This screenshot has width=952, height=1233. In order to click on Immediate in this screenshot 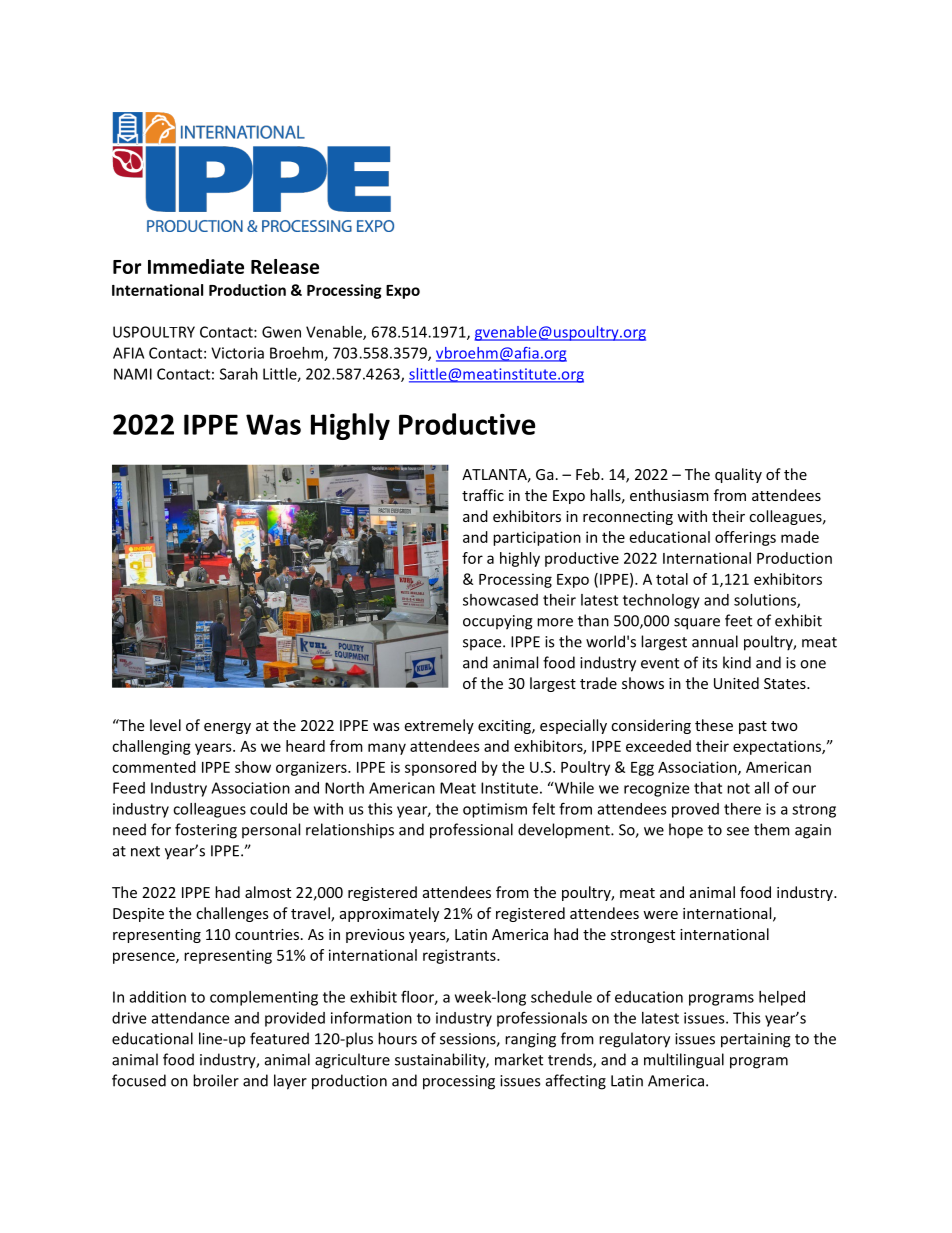, I will do `click(196, 266)`.
